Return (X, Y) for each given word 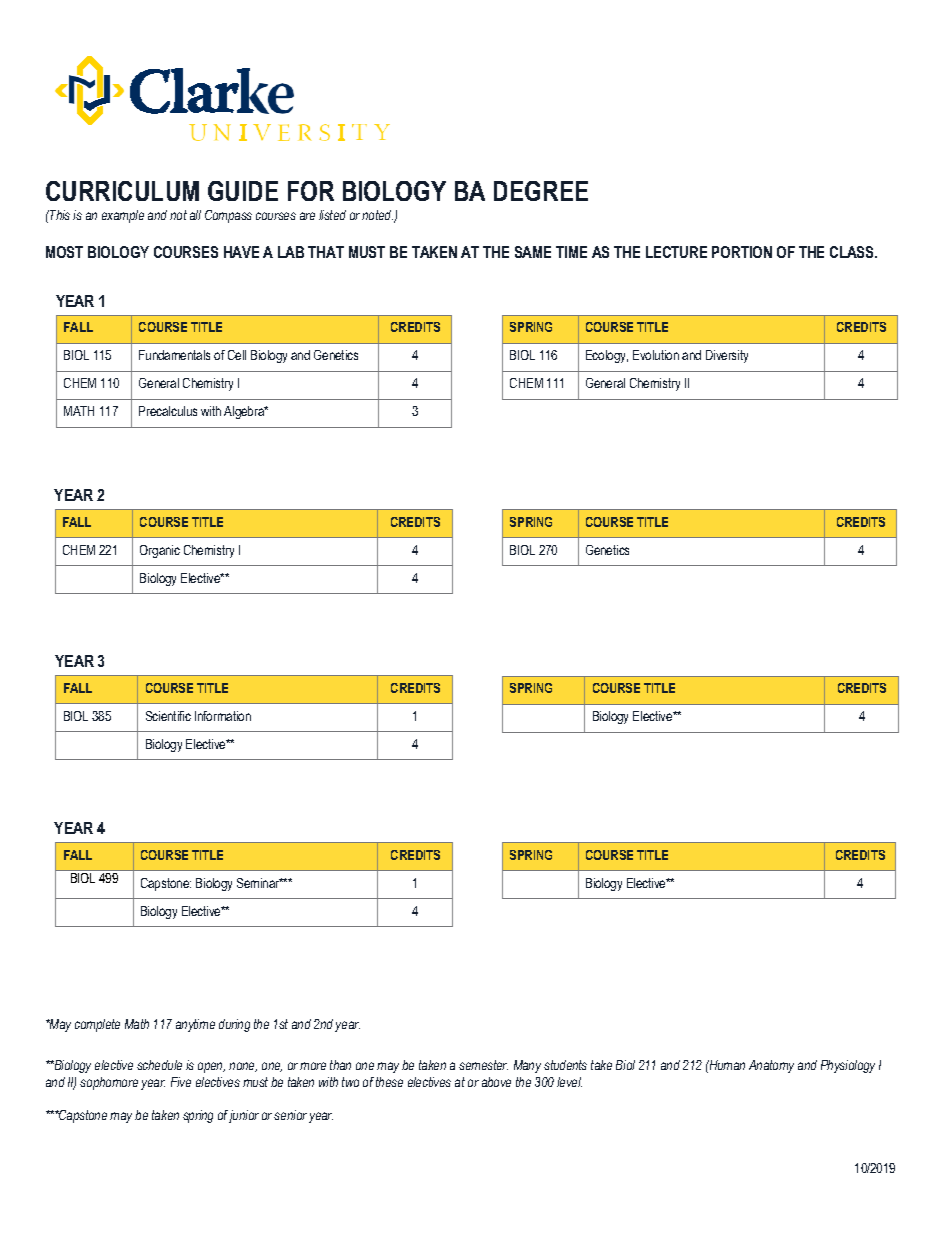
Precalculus (168, 411)
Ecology (607, 356)
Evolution (656, 355)
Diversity (727, 356)
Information (223, 716)
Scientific (168, 716)
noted (377, 215)
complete (97, 1025)
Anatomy (771, 1066)
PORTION (742, 252)
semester (483, 1065)
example (123, 216)
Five (181, 1082)
